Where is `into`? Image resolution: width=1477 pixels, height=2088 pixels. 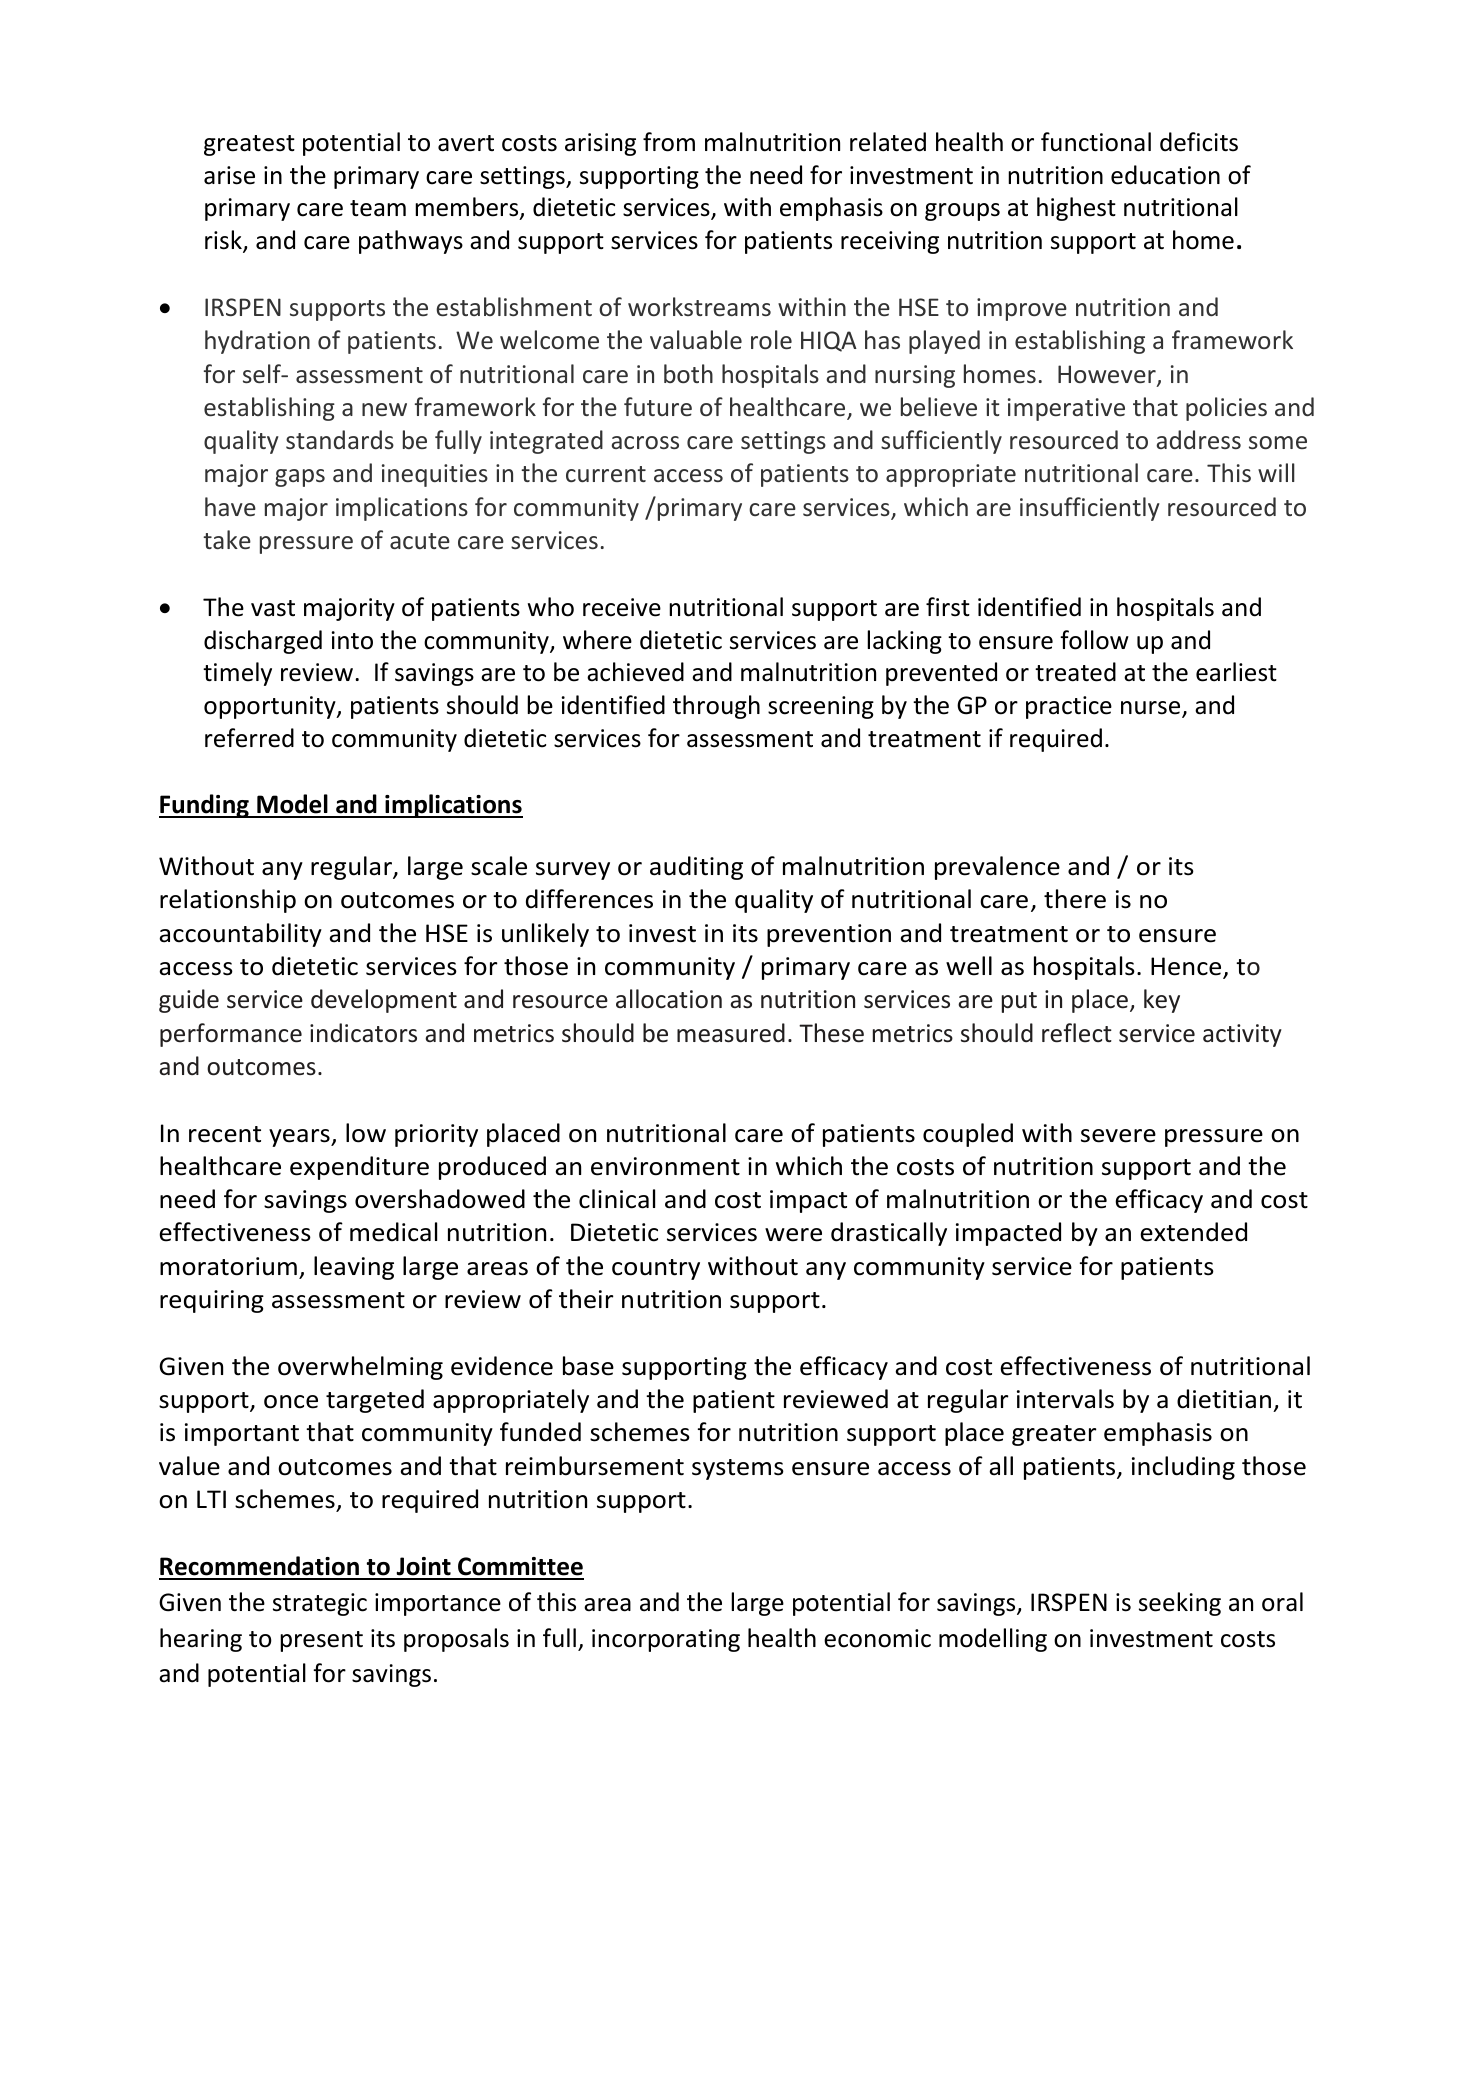 into is located at coordinates (352, 640).
